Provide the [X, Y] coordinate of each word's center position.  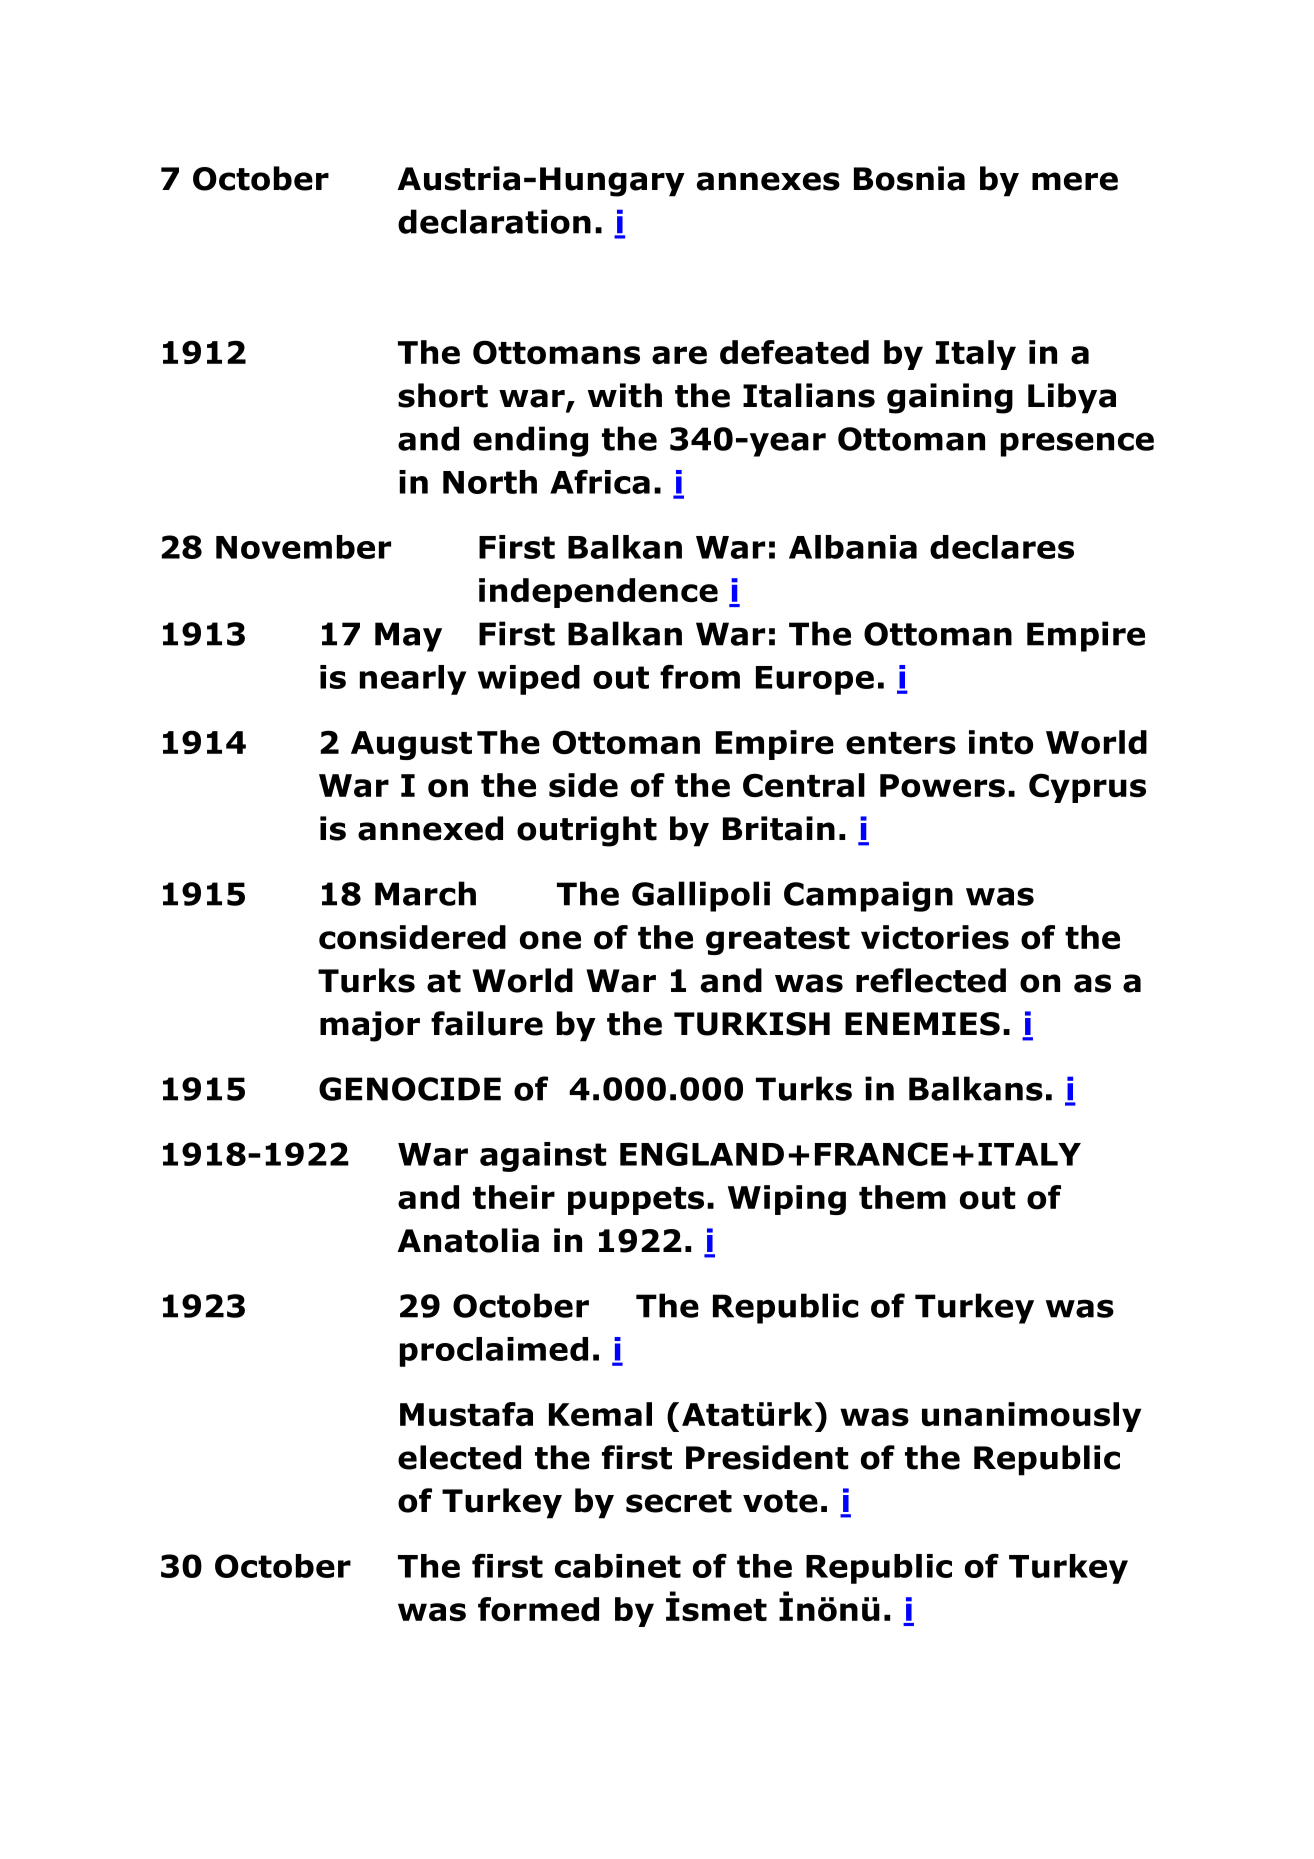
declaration [494, 221]
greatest [778, 941]
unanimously [1031, 1417]
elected [459, 1457]
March [425, 893]
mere [1075, 181]
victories [935, 937]
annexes [768, 181]
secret [679, 1501]
